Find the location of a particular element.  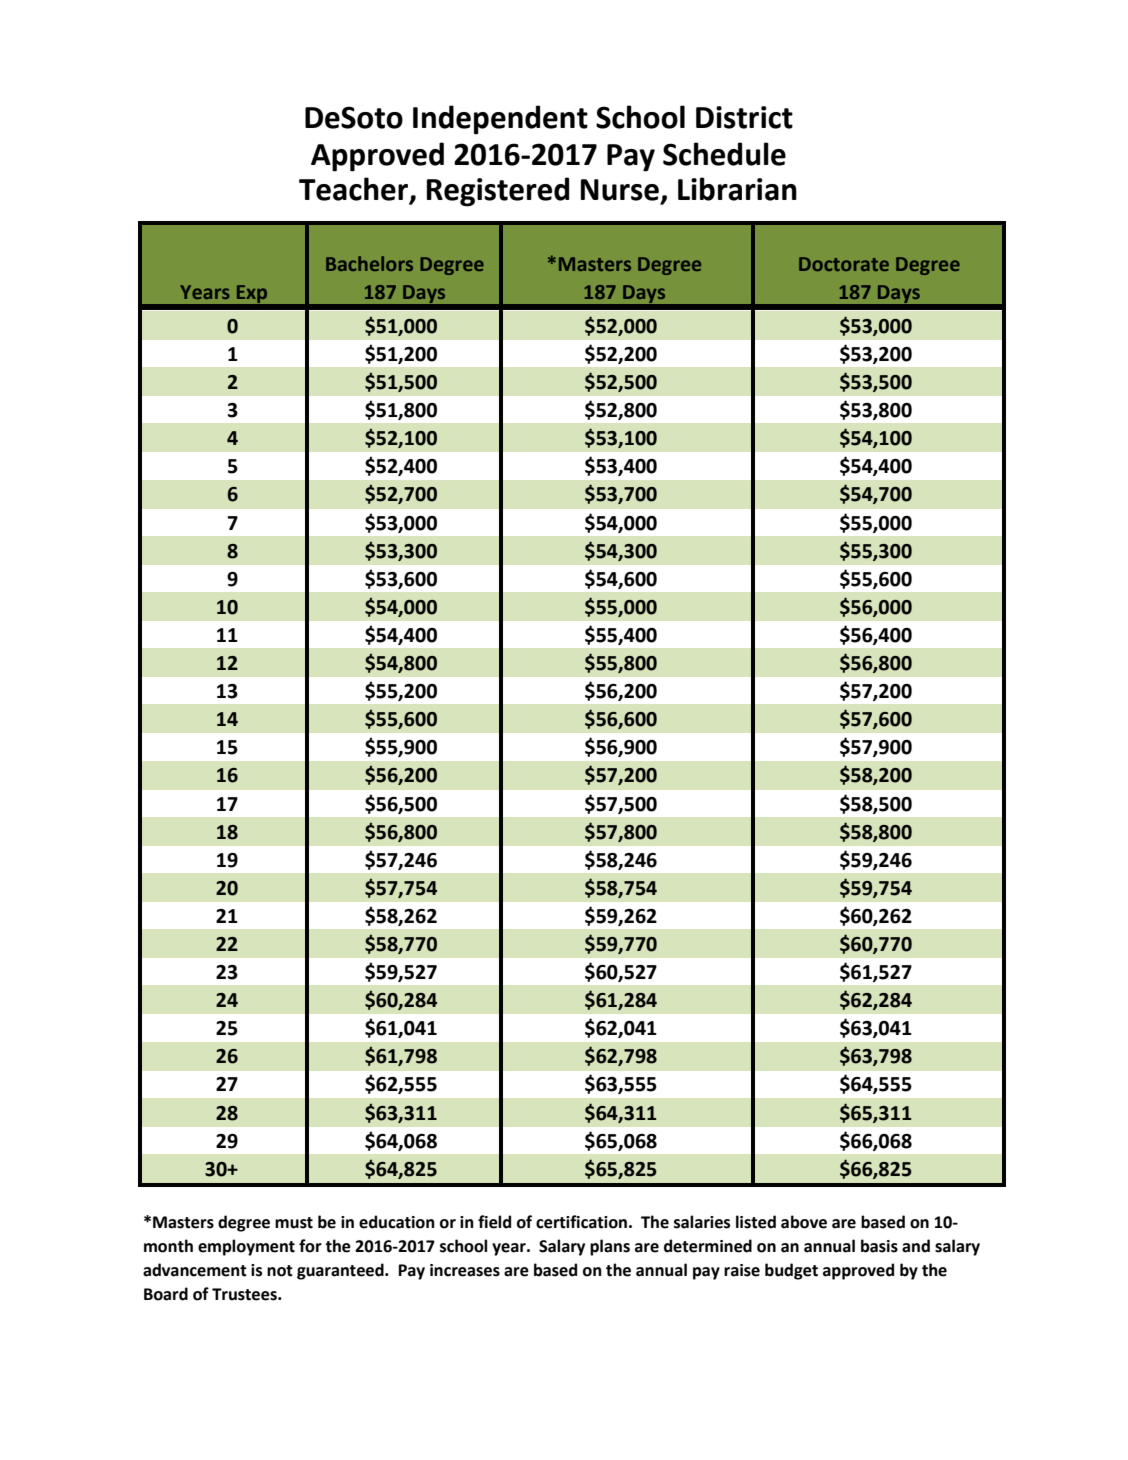

listed is located at coordinates (756, 1222).
